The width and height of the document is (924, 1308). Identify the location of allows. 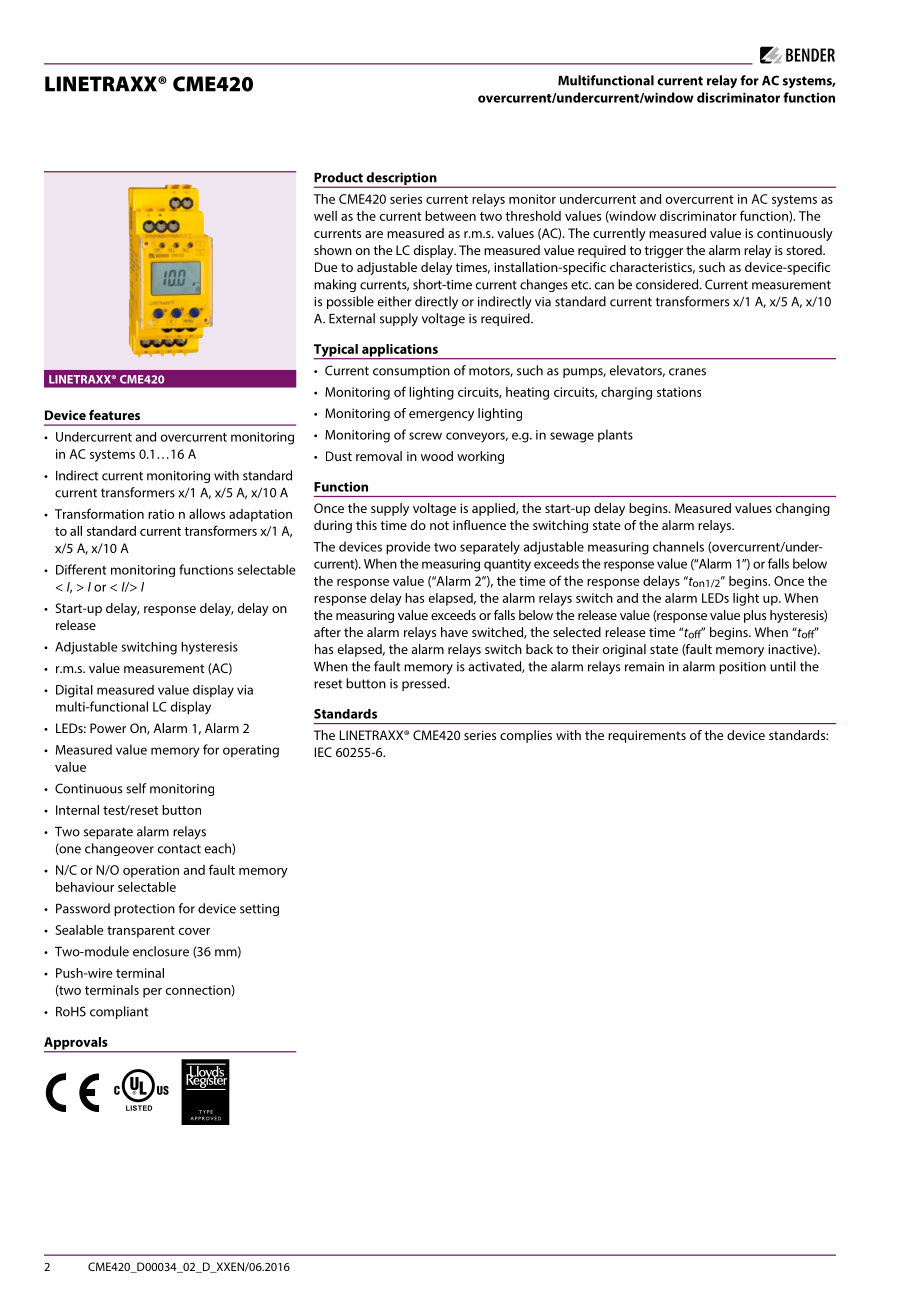
(207, 514).
